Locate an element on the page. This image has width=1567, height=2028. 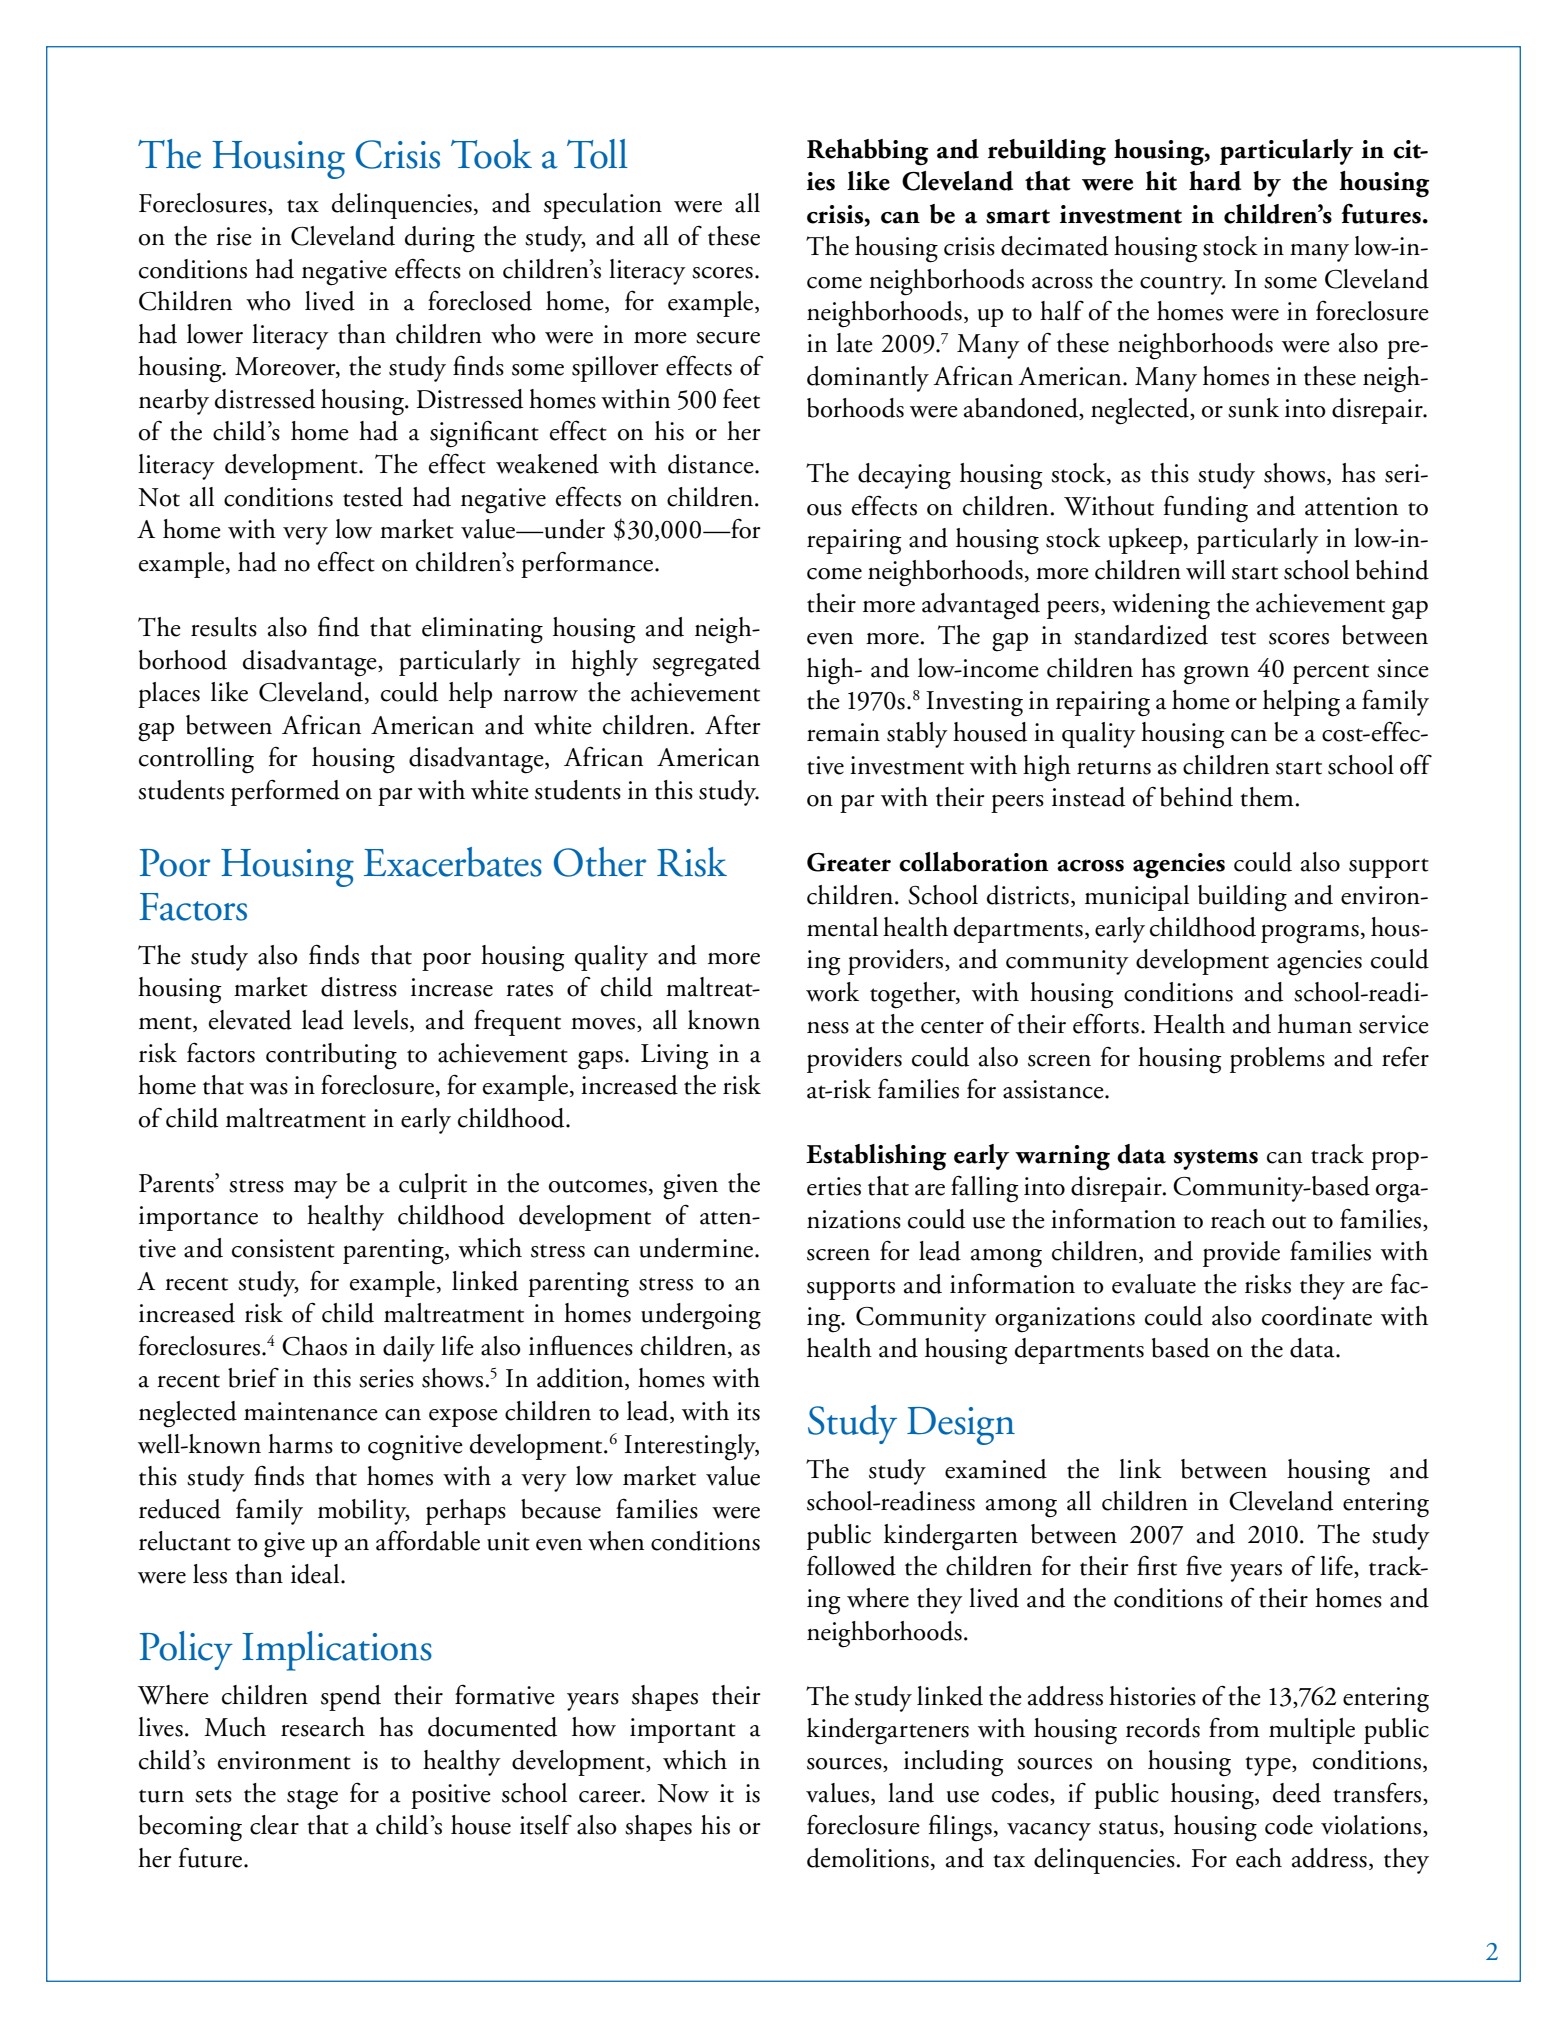
Rehabbing is located at coordinates (868, 152).
